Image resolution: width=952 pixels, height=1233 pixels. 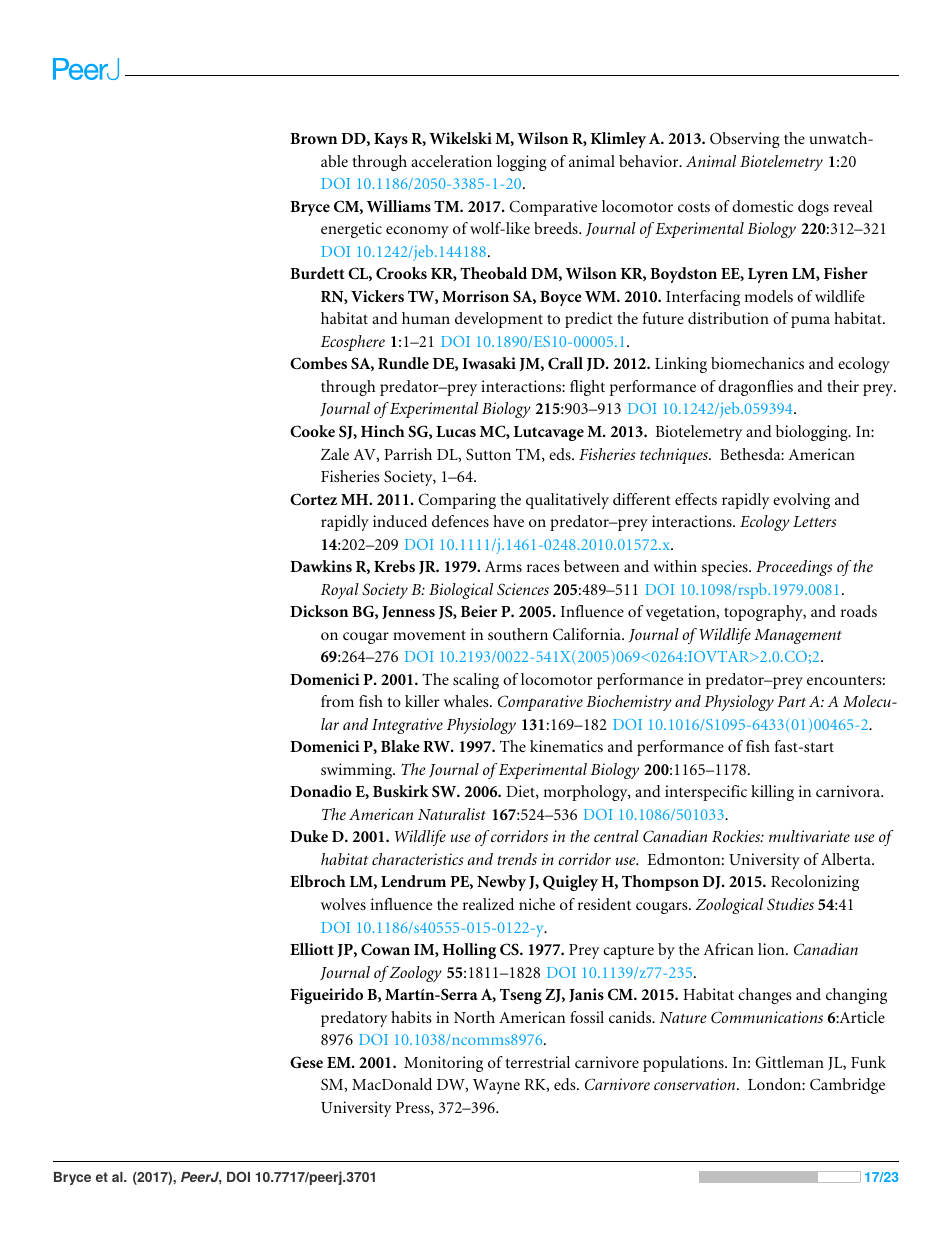 What do you see at coordinates (538, 1062) in the screenshot?
I see `terrestrial` at bounding box center [538, 1062].
